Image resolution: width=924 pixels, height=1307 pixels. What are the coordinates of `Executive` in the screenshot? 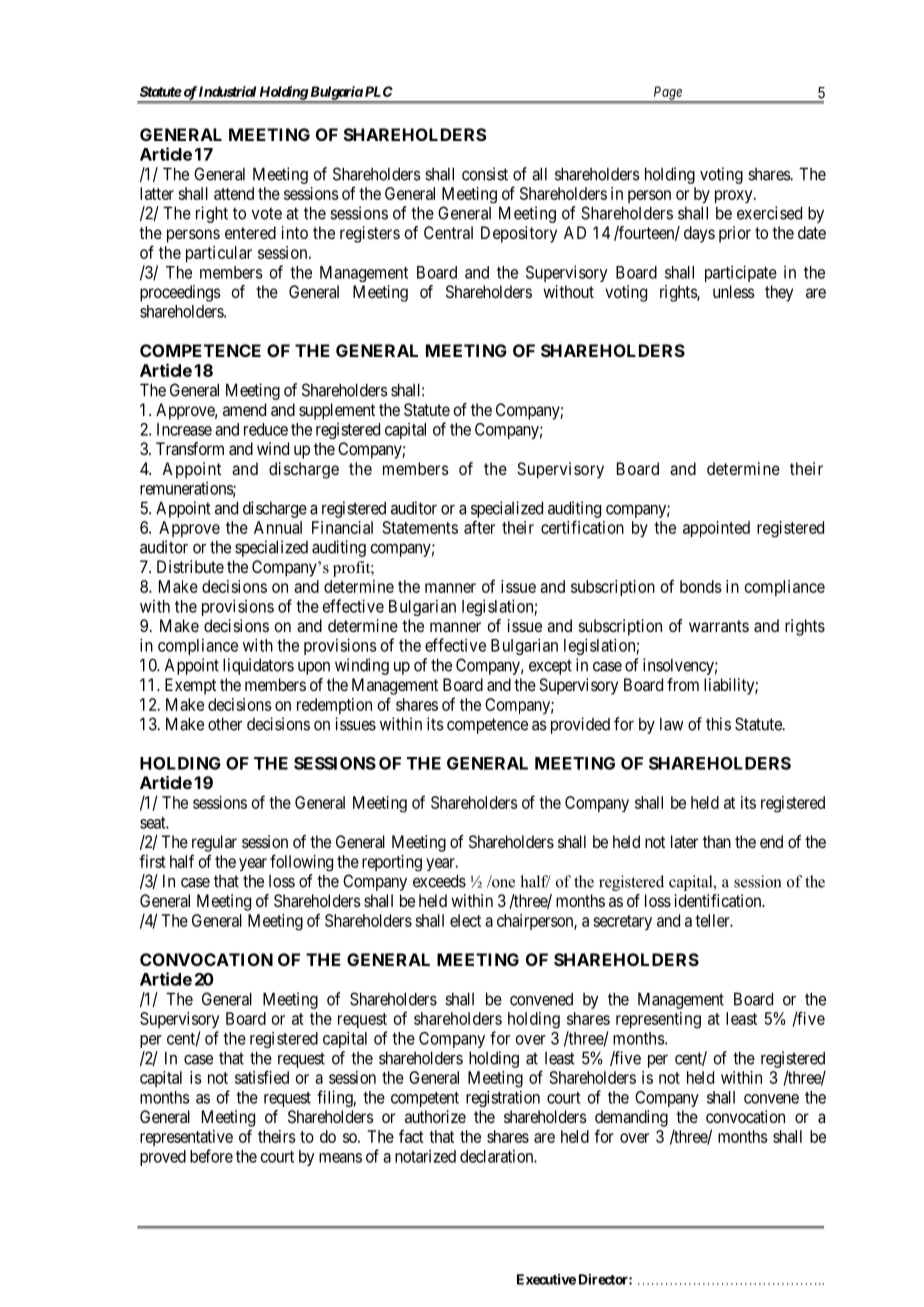 It's located at (546, 1279).
